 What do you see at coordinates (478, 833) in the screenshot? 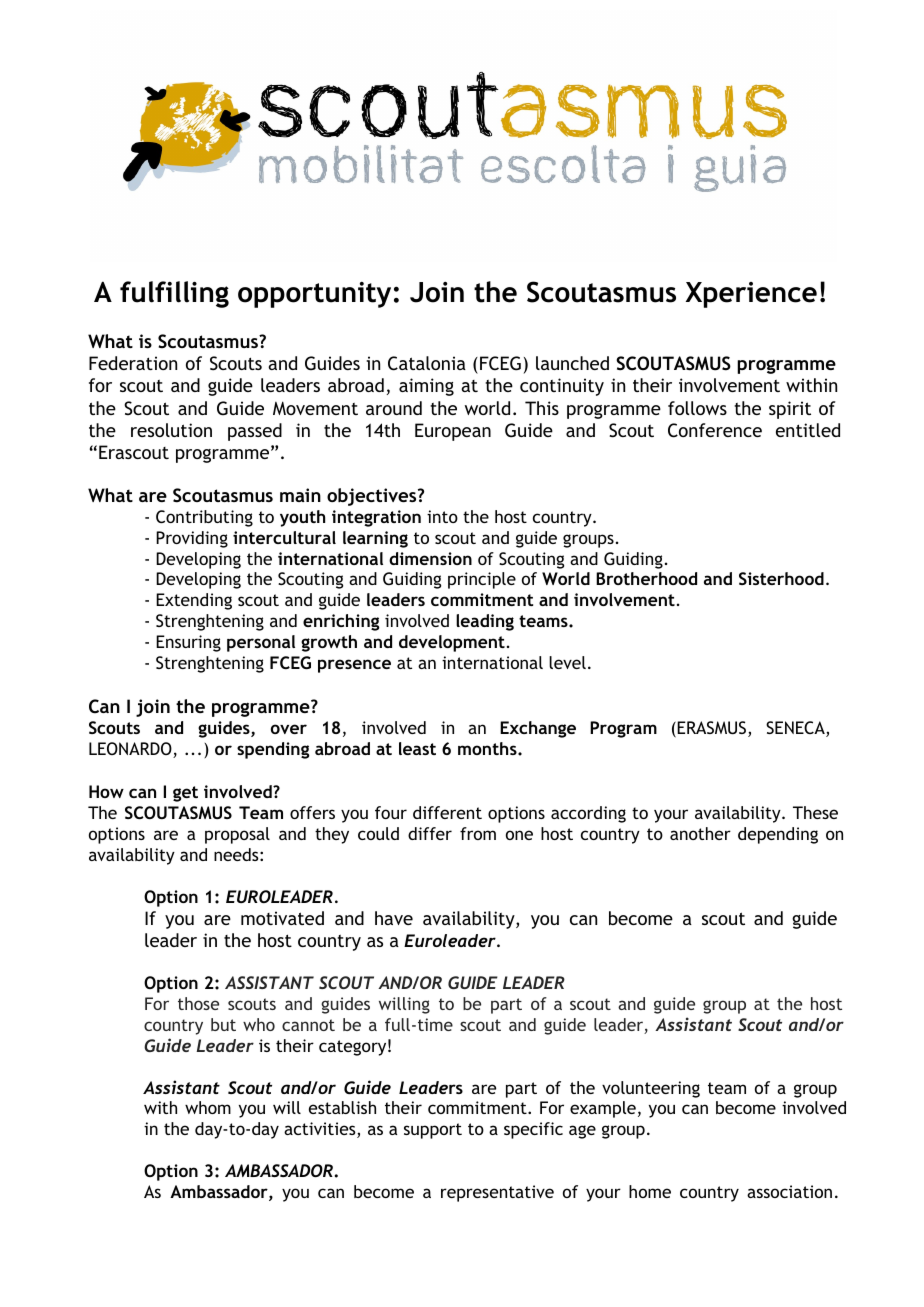
I see `from` at bounding box center [478, 833].
